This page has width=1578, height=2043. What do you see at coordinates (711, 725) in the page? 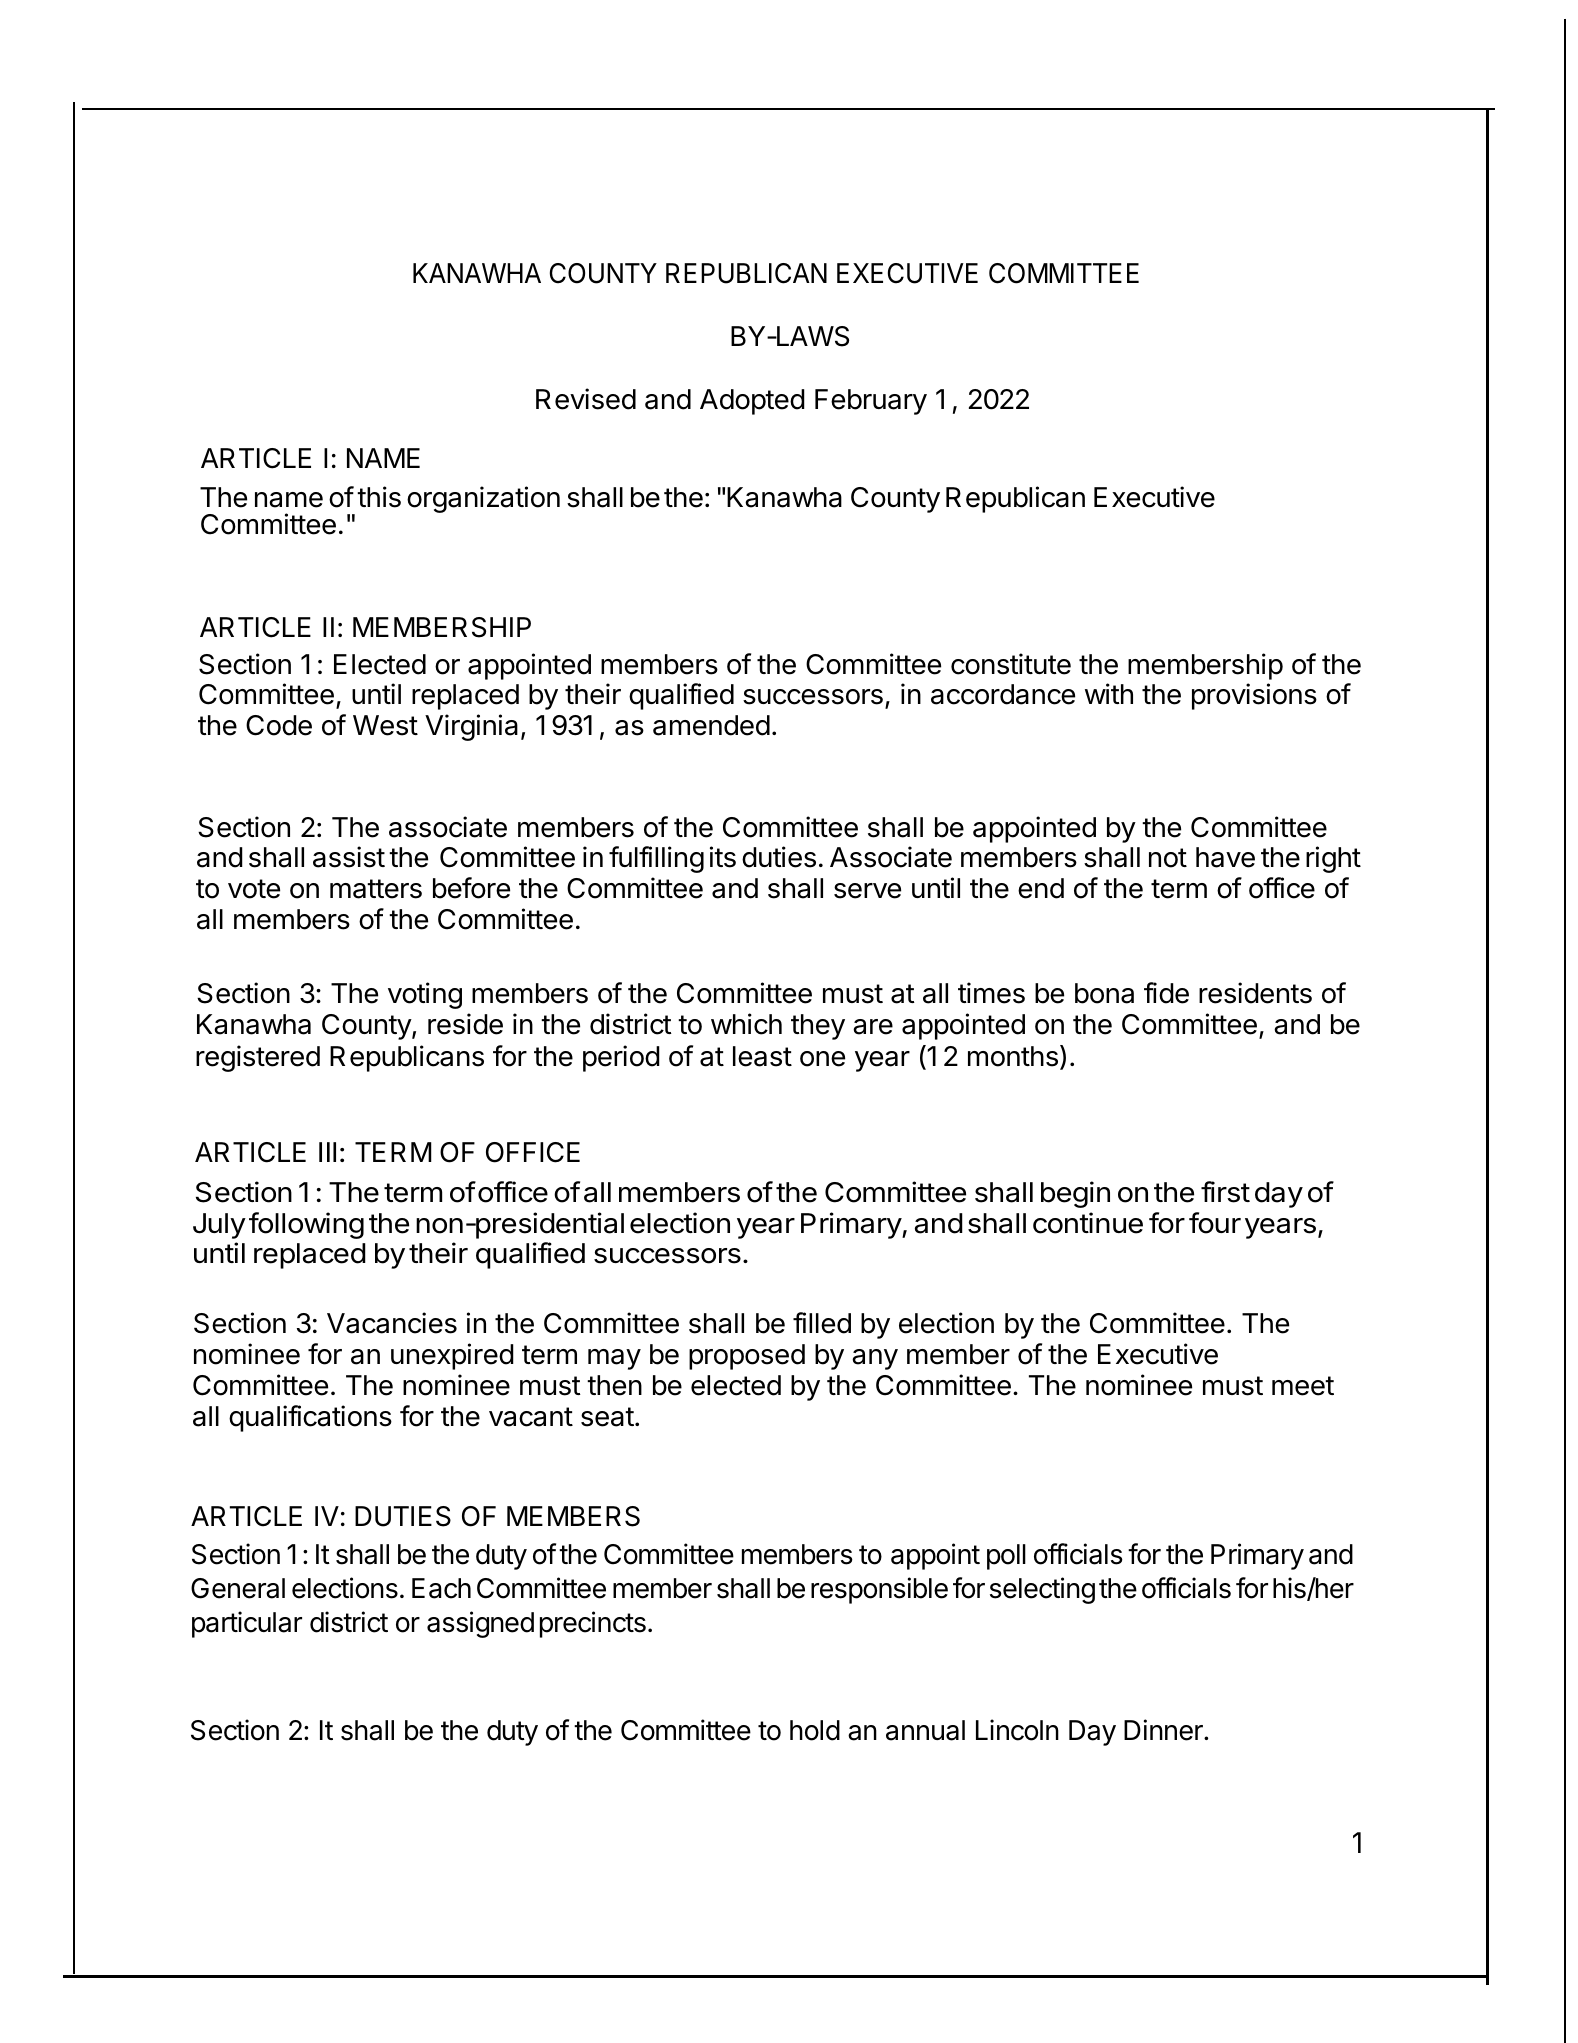
I see `amended` at bounding box center [711, 725].
